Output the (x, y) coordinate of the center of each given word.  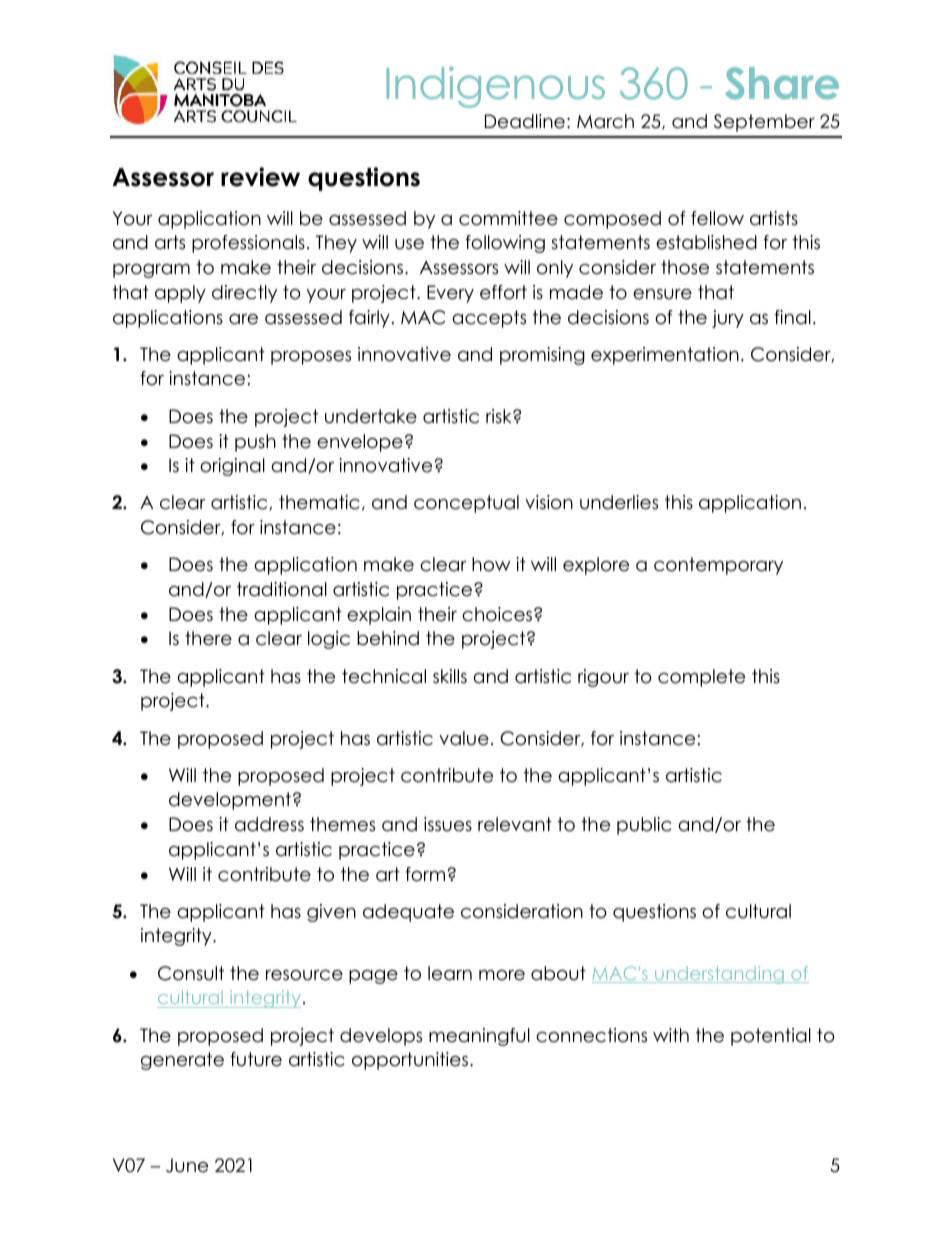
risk (500, 416)
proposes (311, 358)
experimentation (665, 356)
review (260, 177)
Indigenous (495, 87)
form (425, 874)
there (208, 638)
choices (498, 614)
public (644, 826)
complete (701, 678)
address (269, 824)
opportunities (410, 1061)
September (764, 123)
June (187, 1165)
